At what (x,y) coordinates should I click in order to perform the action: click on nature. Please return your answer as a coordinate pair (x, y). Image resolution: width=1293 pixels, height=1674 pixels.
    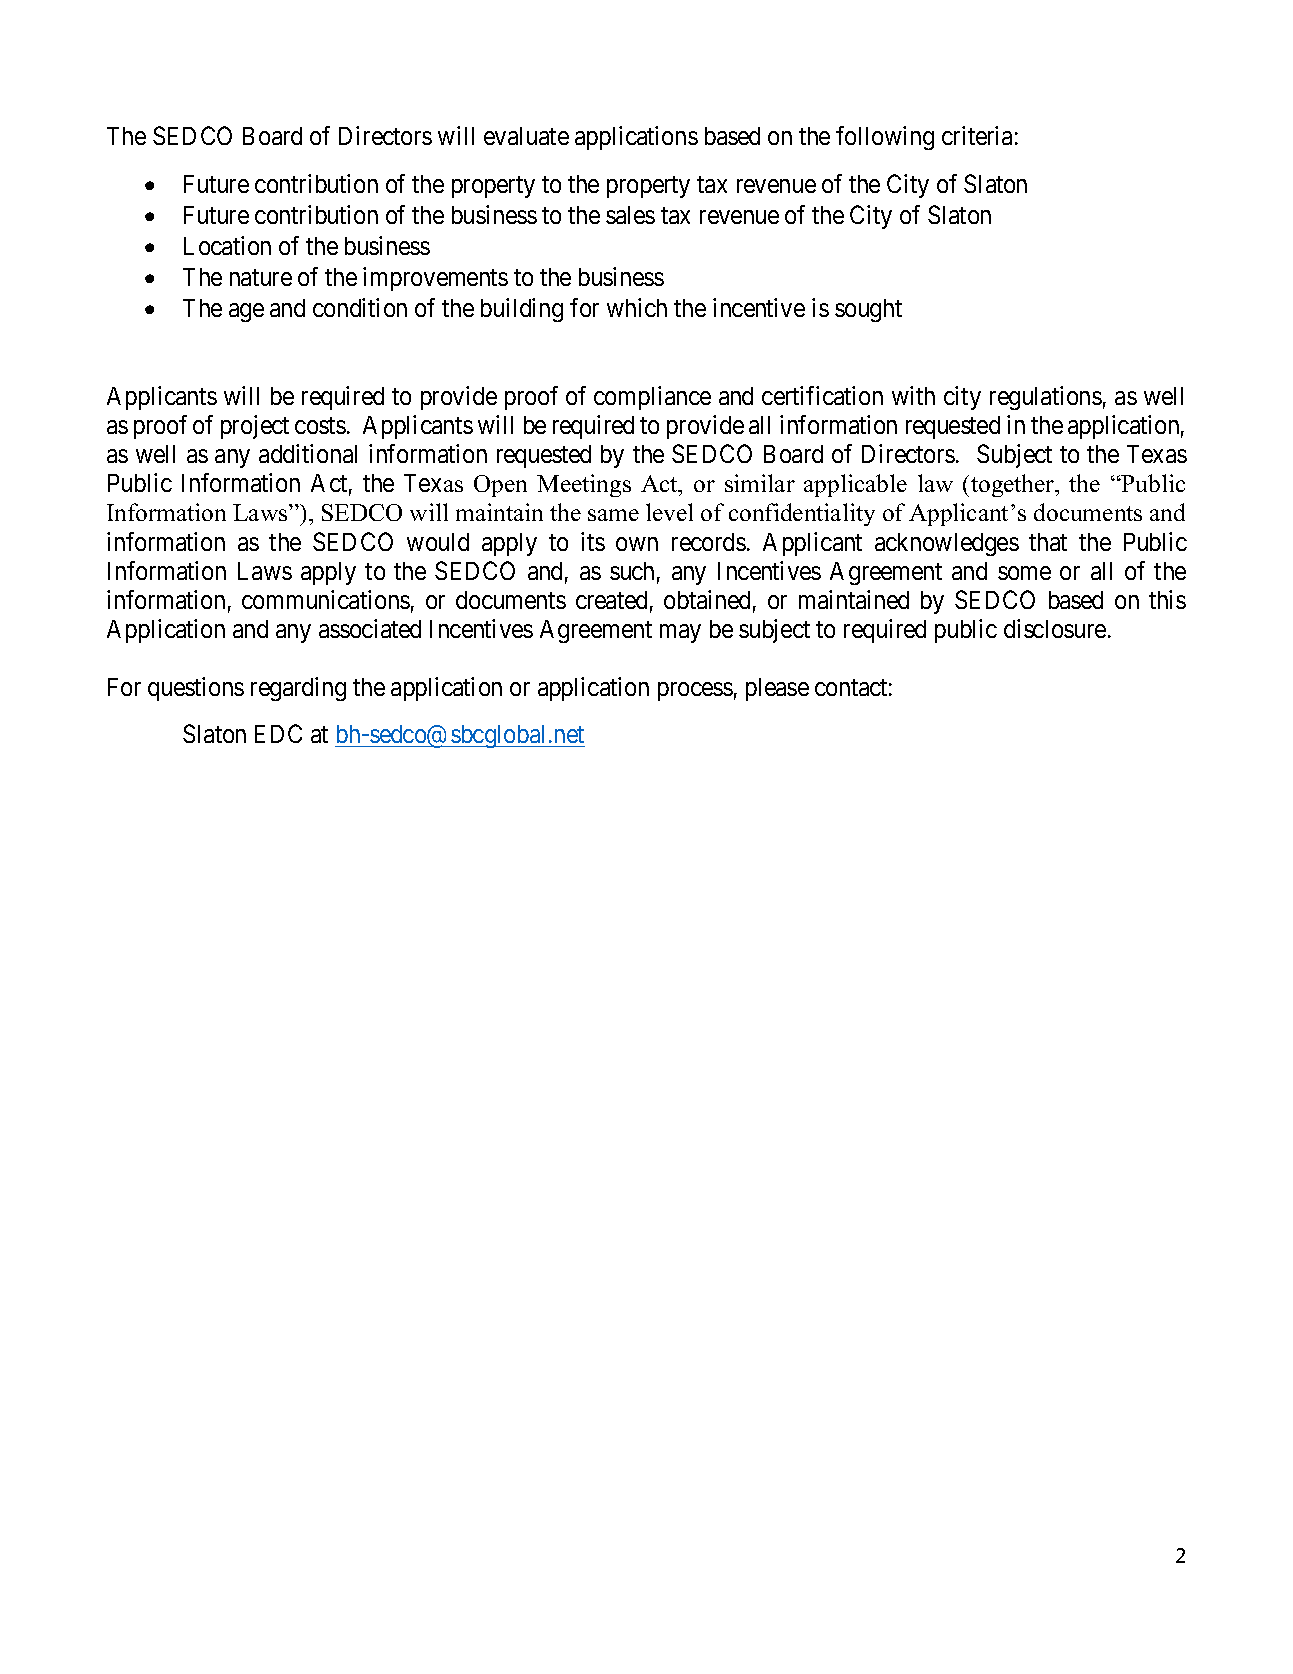
    Looking at the image, I should click on (261, 277).
